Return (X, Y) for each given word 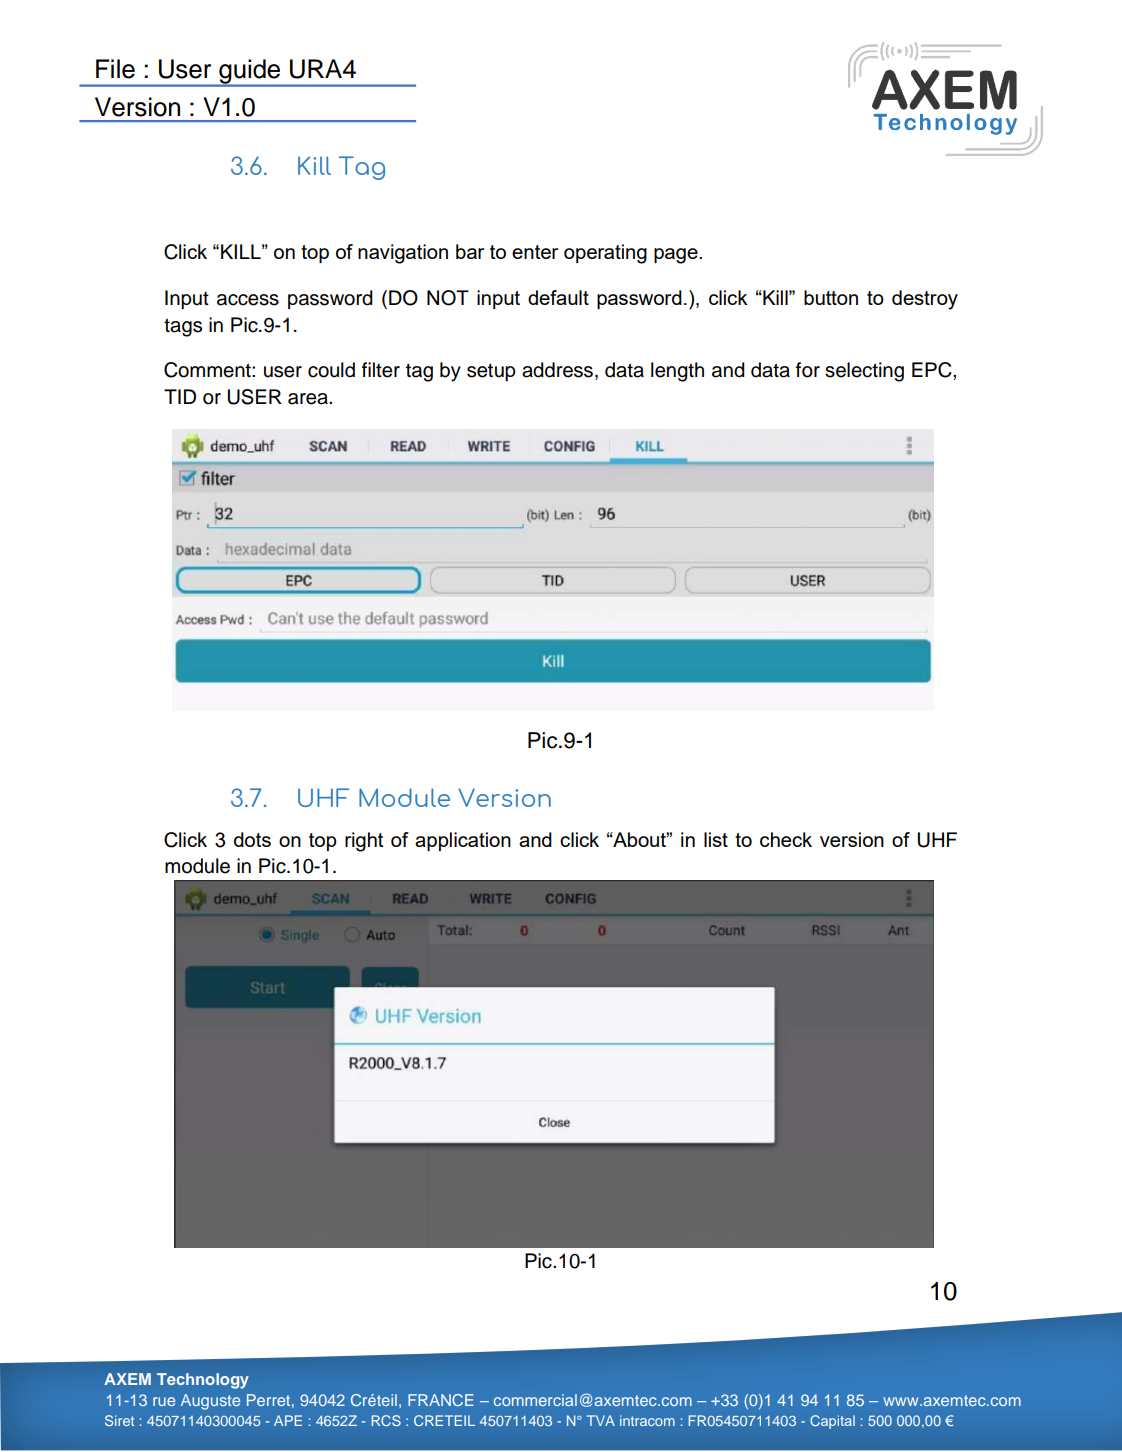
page (677, 256)
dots (252, 839)
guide (250, 72)
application (463, 841)
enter (535, 252)
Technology (203, 1381)
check (786, 839)
